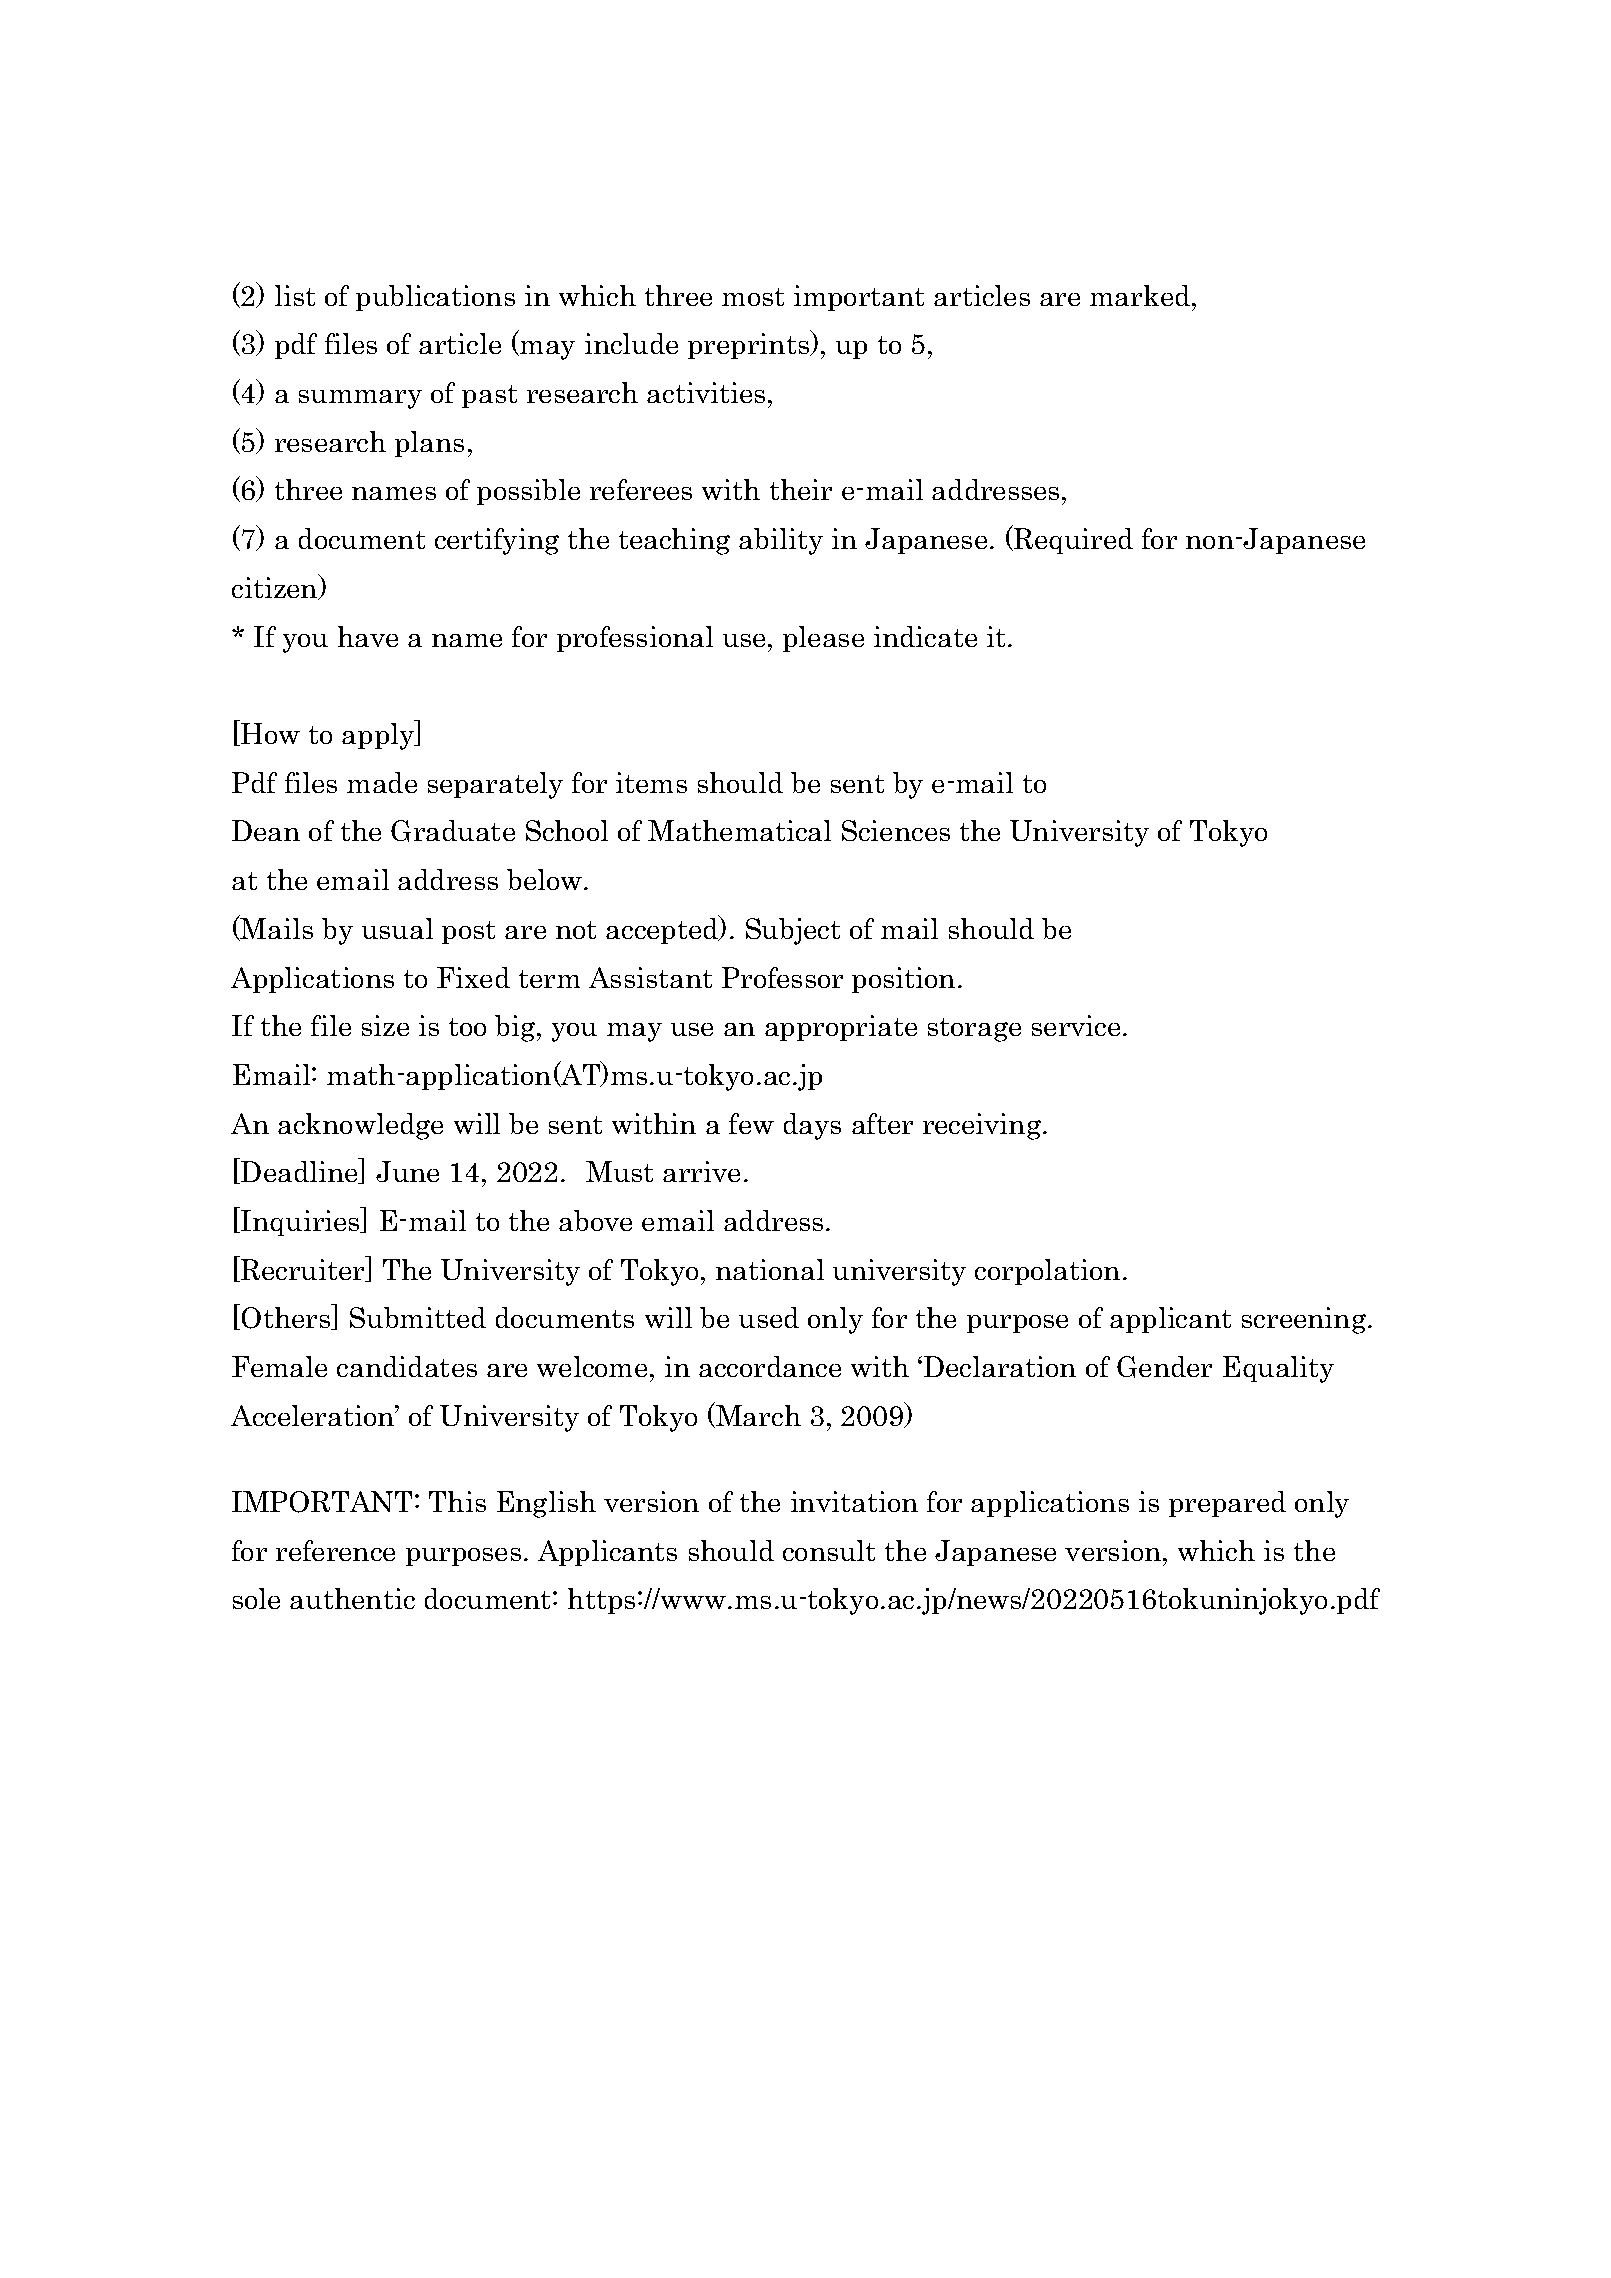 This image has height=2278, width=1611. Describe the element at coordinates (829, 1550) in the image. I see `consult` at that location.
